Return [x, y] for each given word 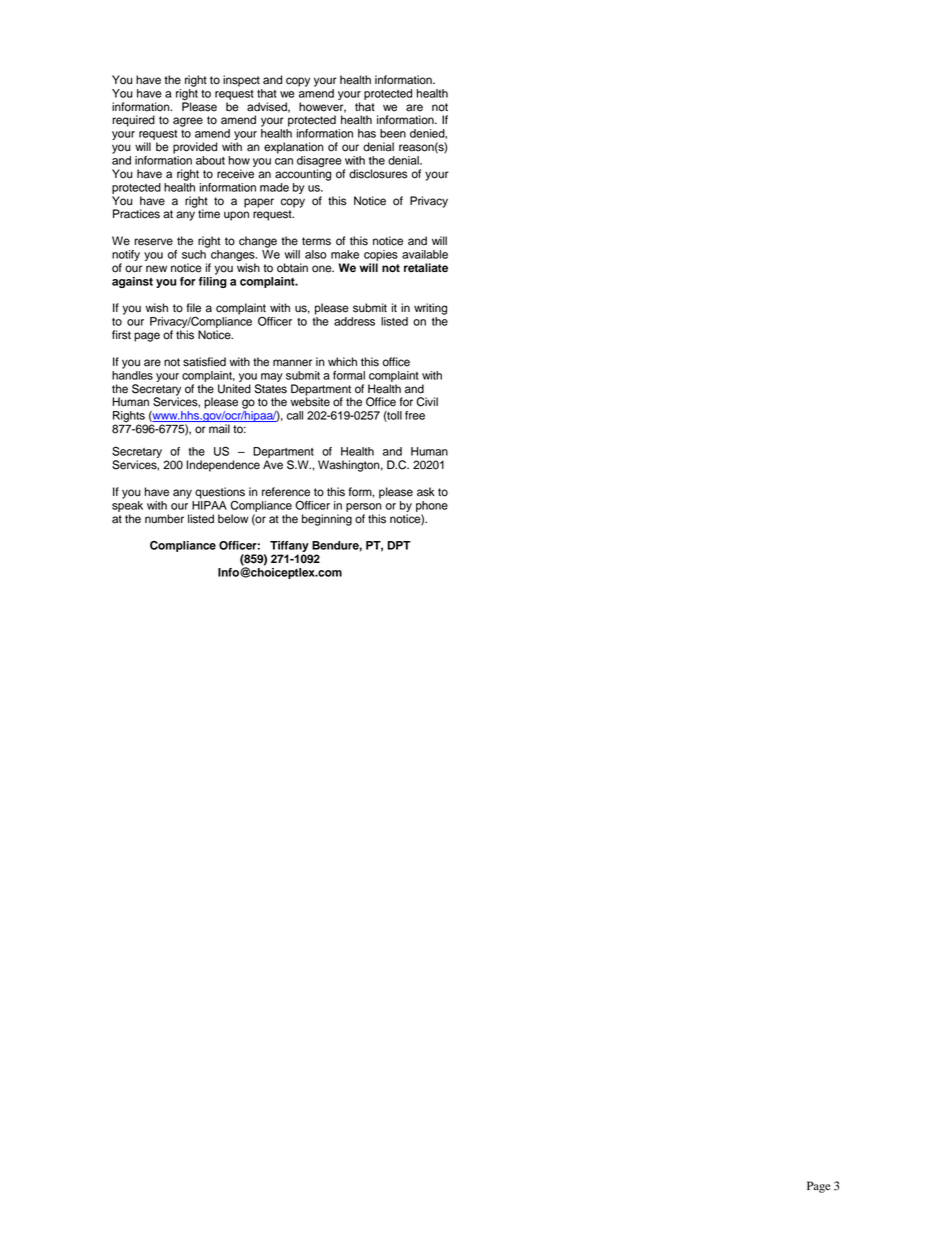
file [193, 308]
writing [430, 309]
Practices [136, 214]
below [233, 519]
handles [132, 374]
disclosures [378, 174]
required [133, 121]
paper [259, 203]
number [164, 519]
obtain [292, 268]
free [415, 415]
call [295, 415]
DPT [399, 545]
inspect [241, 81]
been [393, 133]
